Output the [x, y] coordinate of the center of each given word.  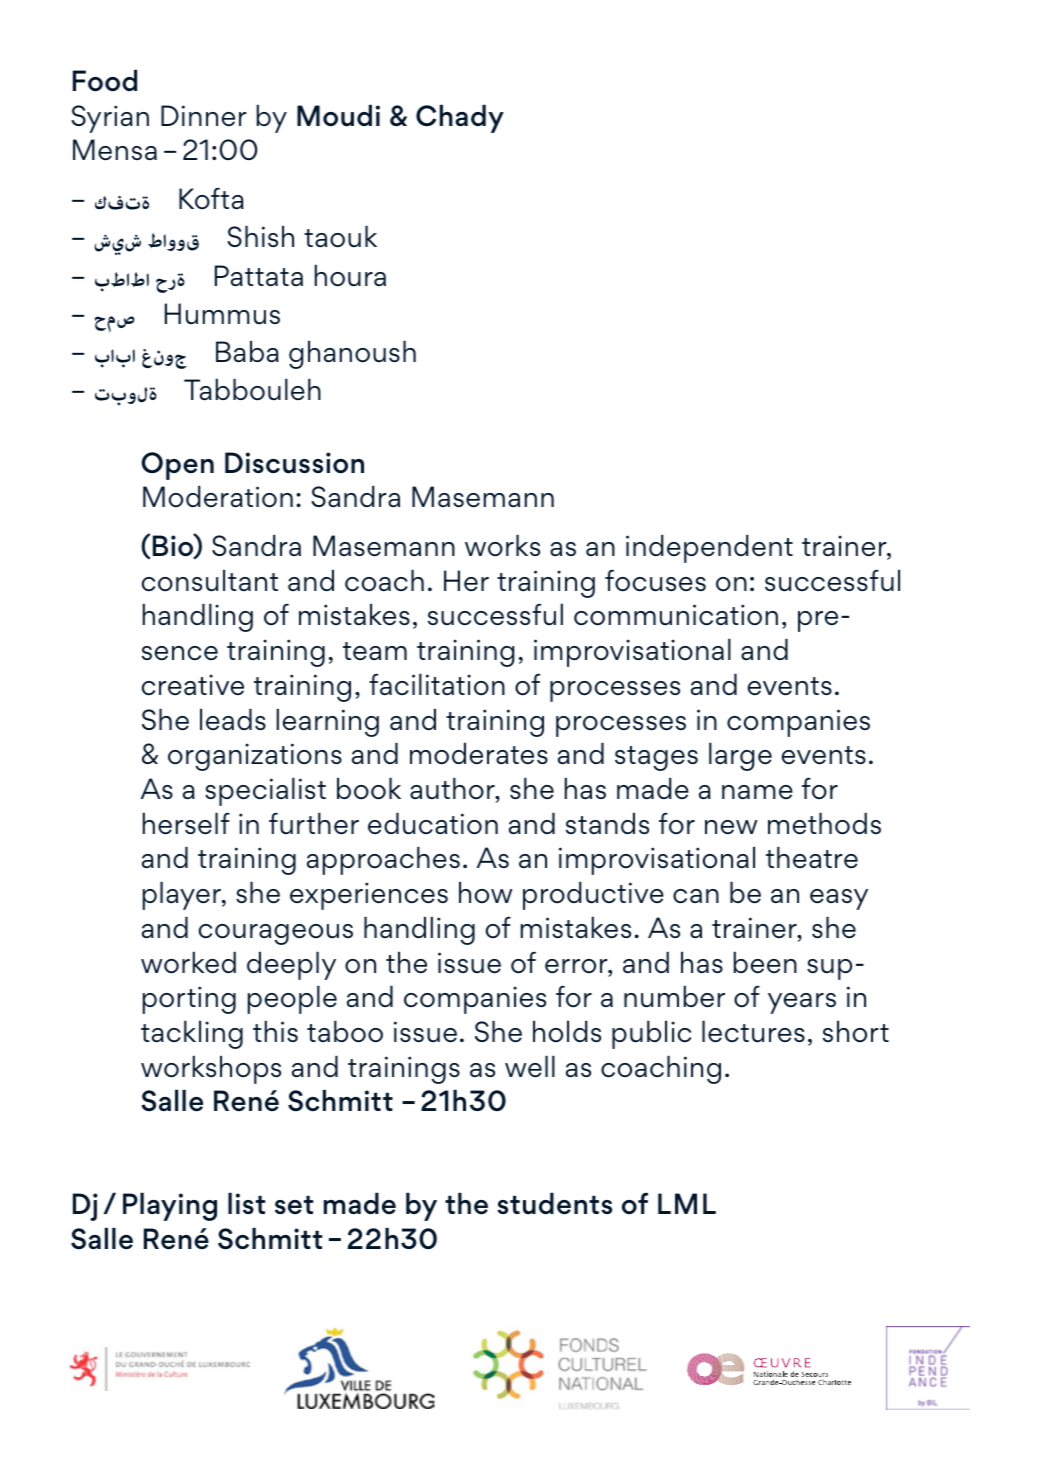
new [731, 827]
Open [177, 466]
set [294, 1204]
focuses [655, 580]
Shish [260, 236]
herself [186, 823]
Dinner [204, 115]
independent [709, 549]
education [433, 824]
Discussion [294, 463]
